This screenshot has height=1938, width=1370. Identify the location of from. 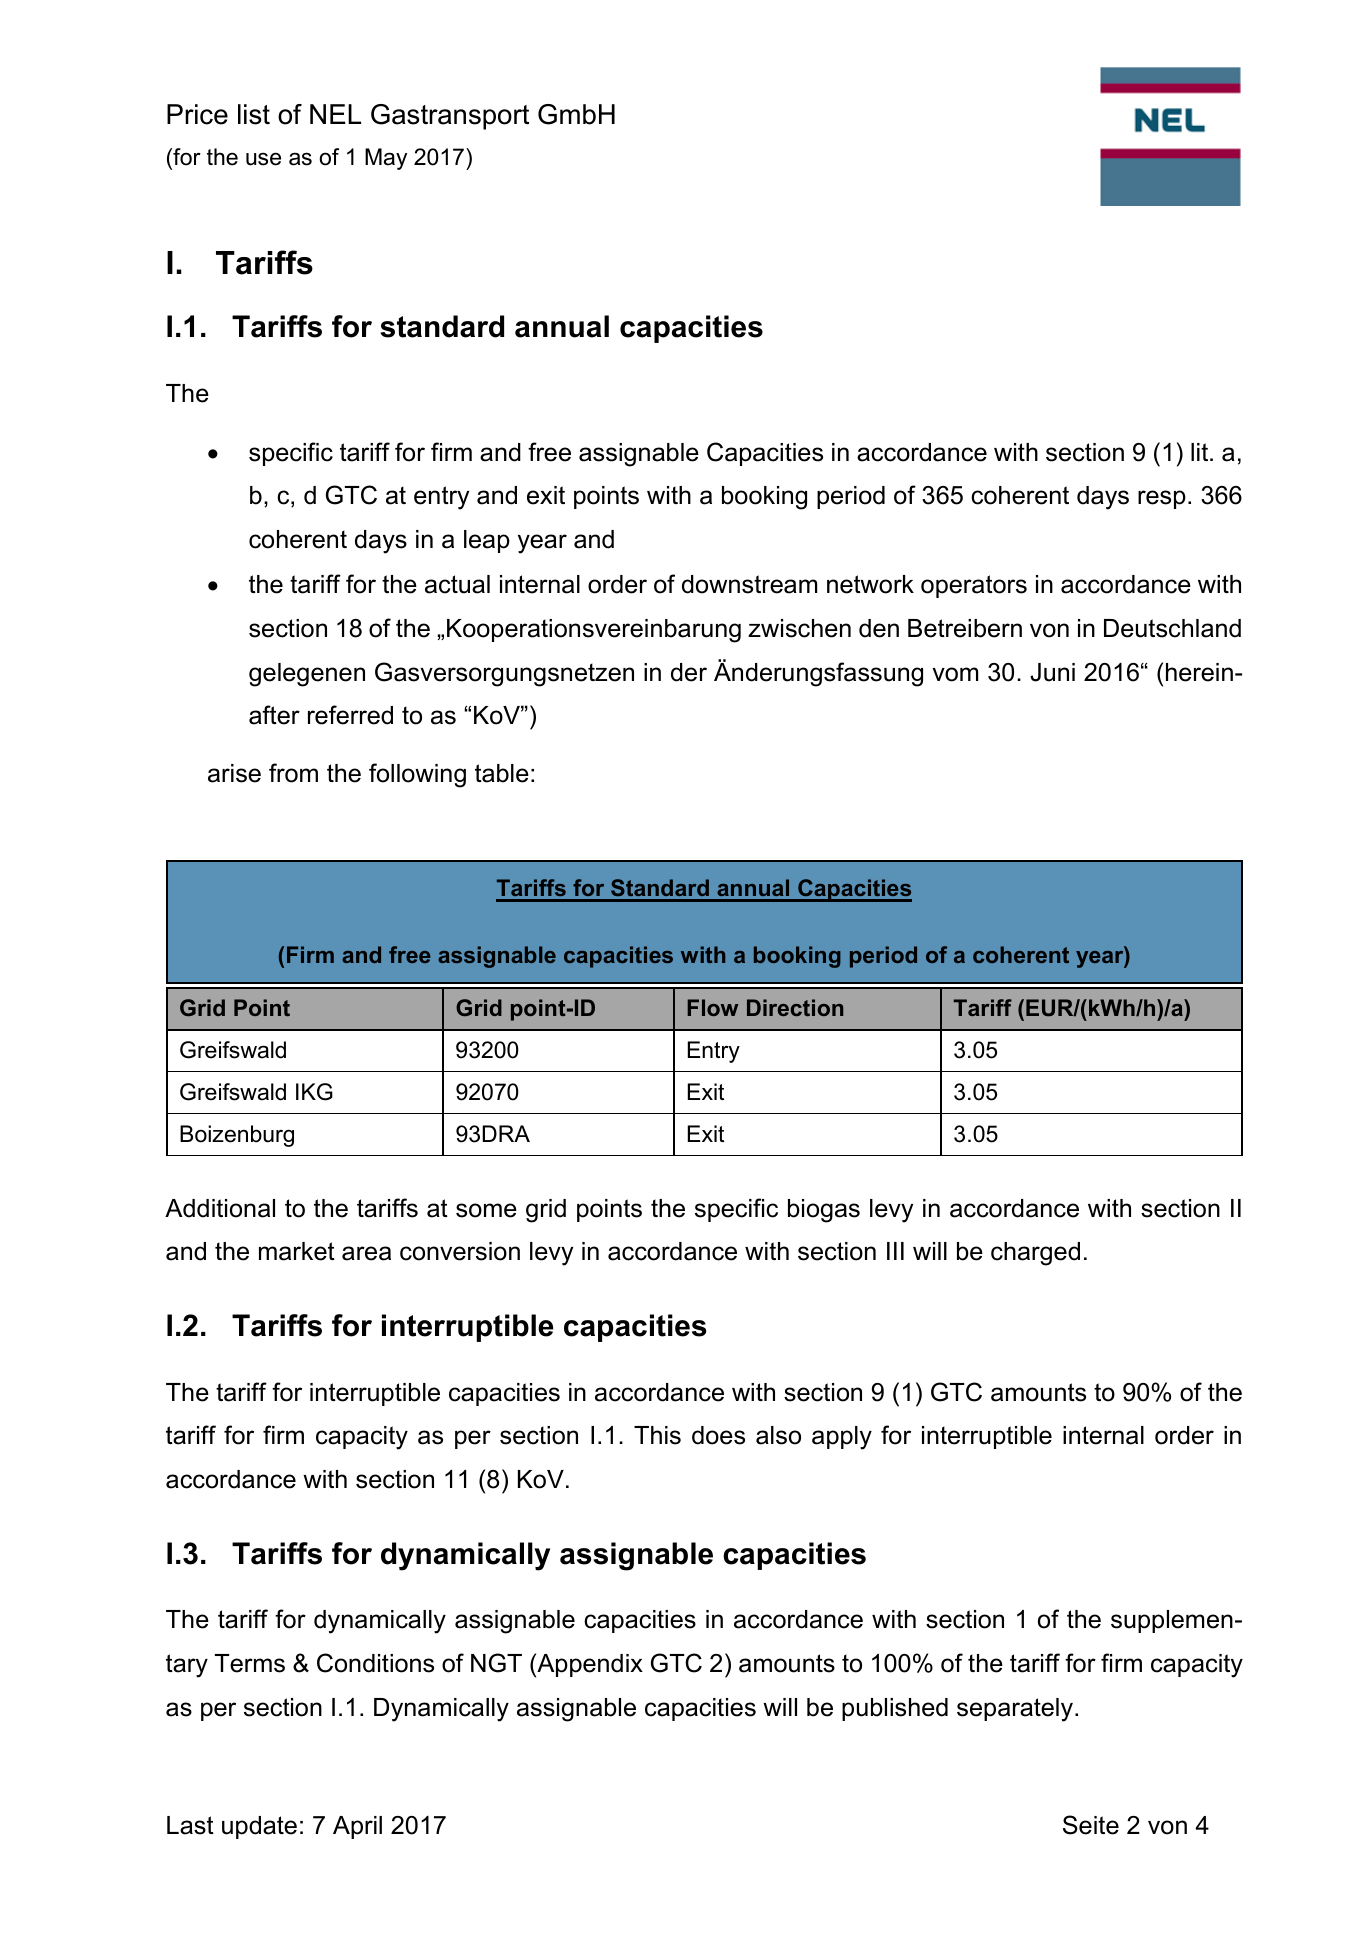
(293, 773).
